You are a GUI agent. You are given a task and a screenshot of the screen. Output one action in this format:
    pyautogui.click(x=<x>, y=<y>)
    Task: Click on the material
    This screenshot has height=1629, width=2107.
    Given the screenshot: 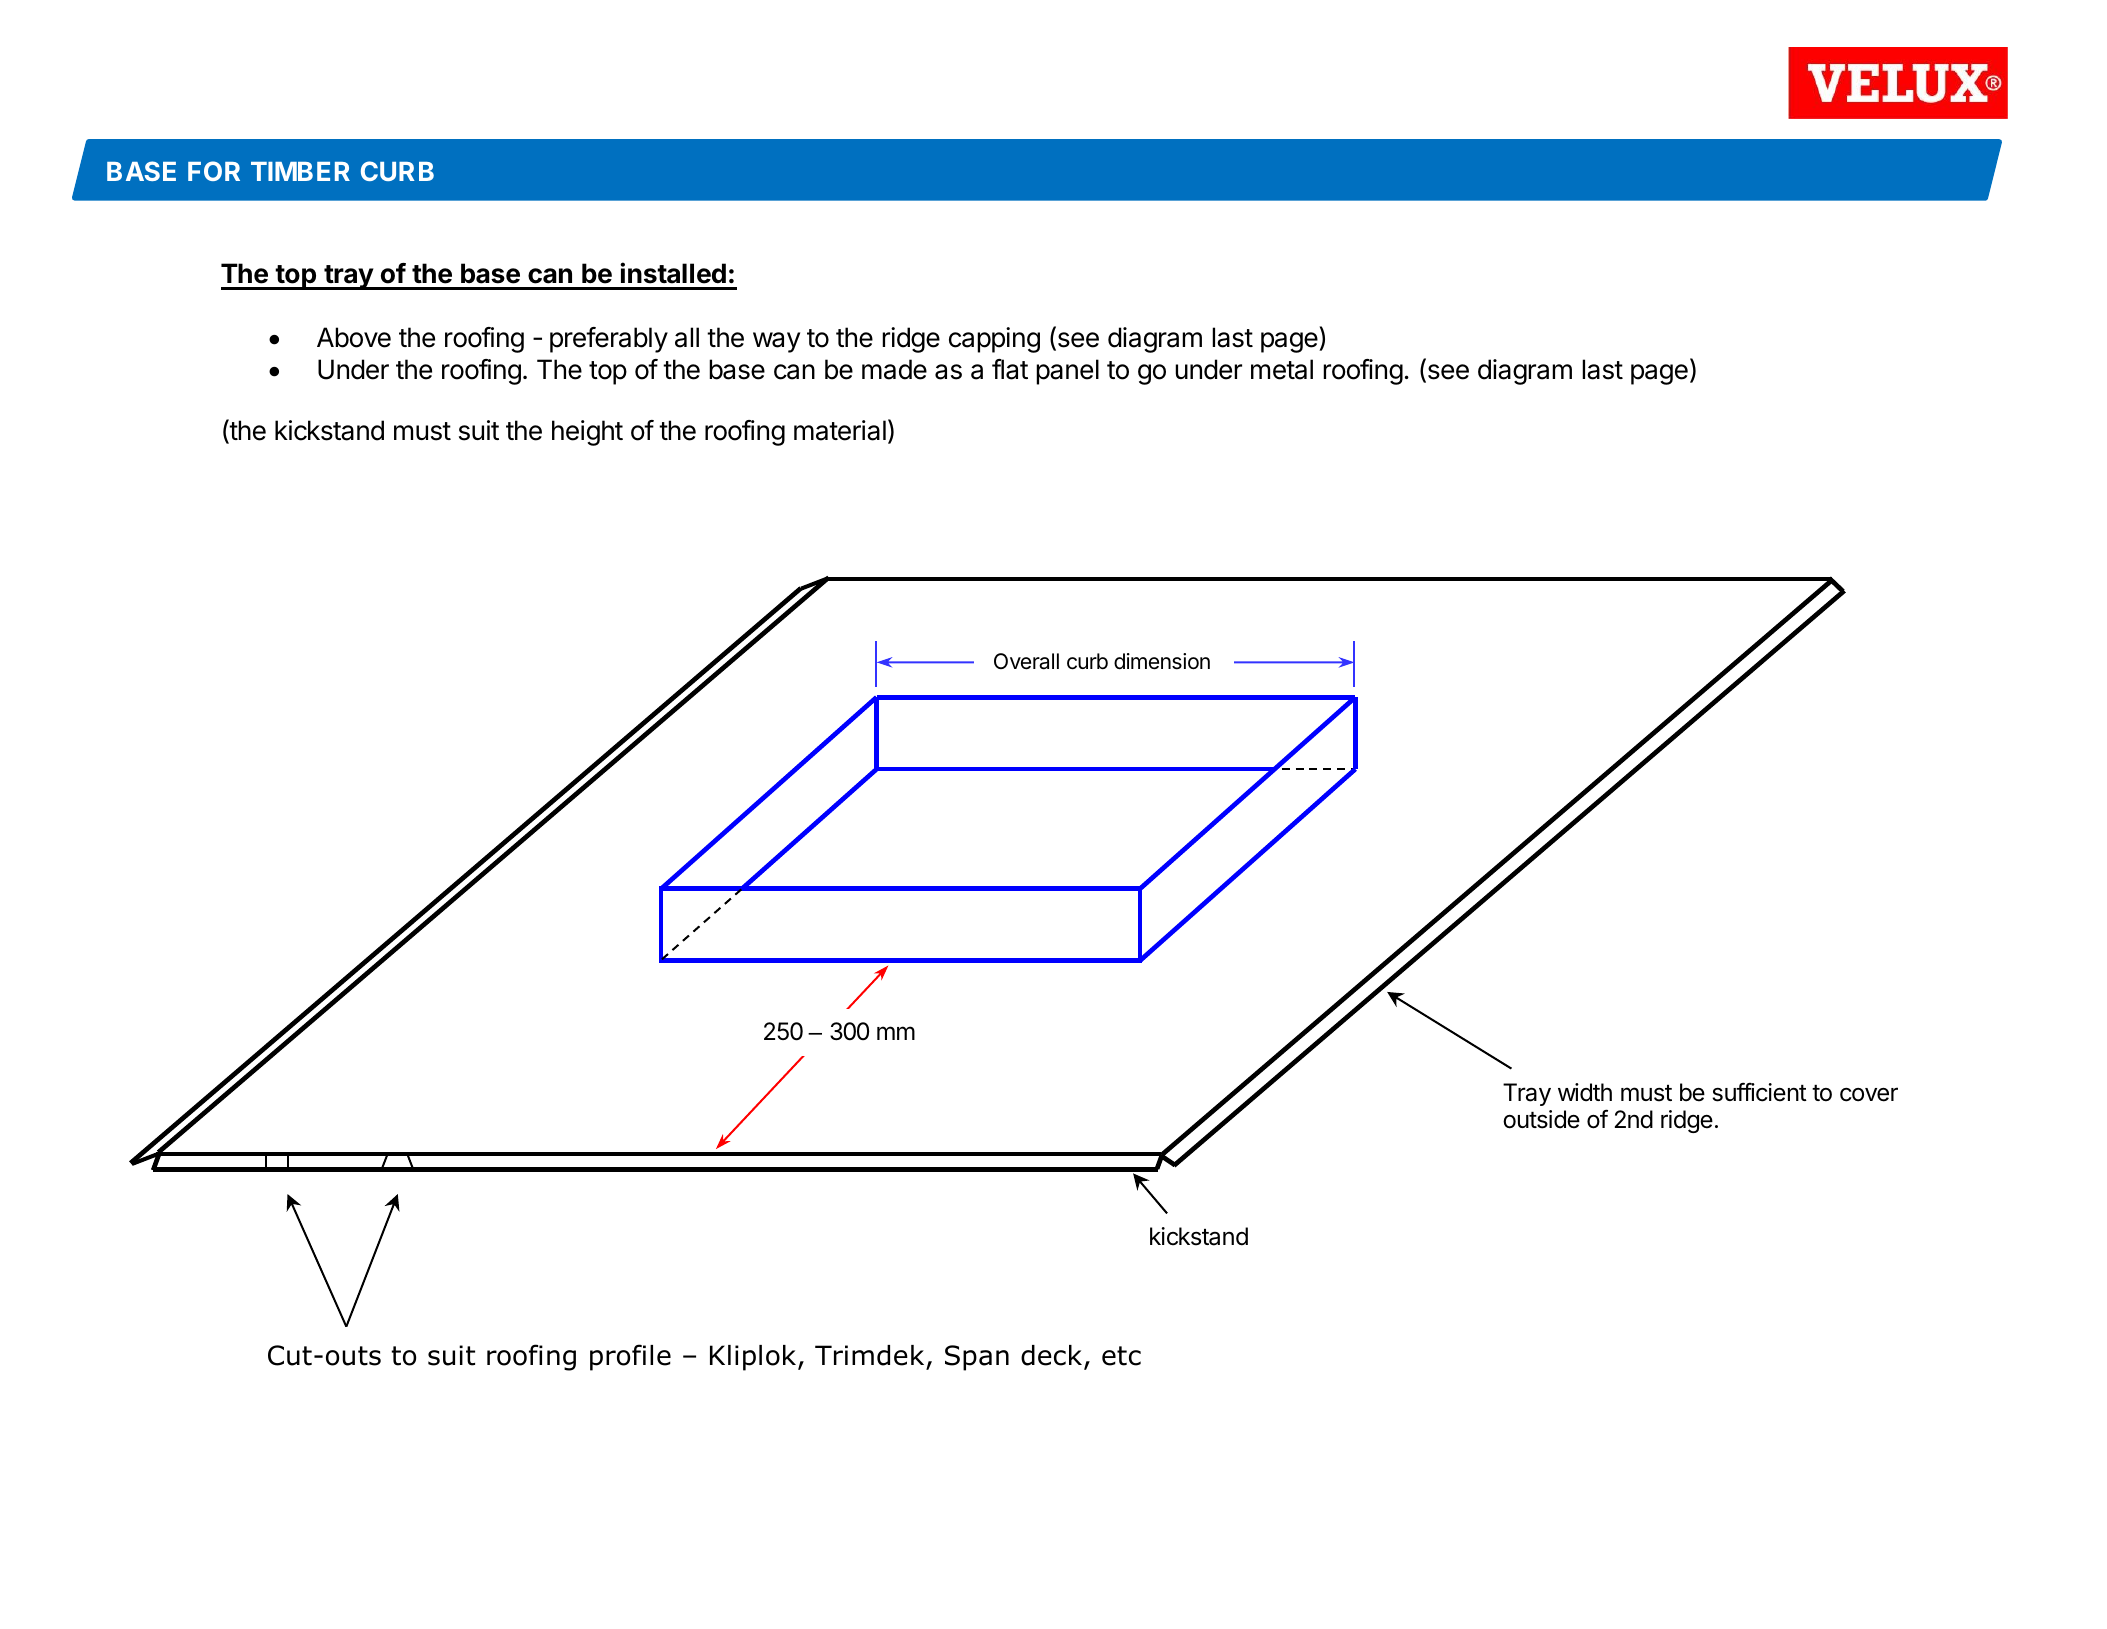 What is the action you would take?
    pyautogui.click(x=840, y=430)
